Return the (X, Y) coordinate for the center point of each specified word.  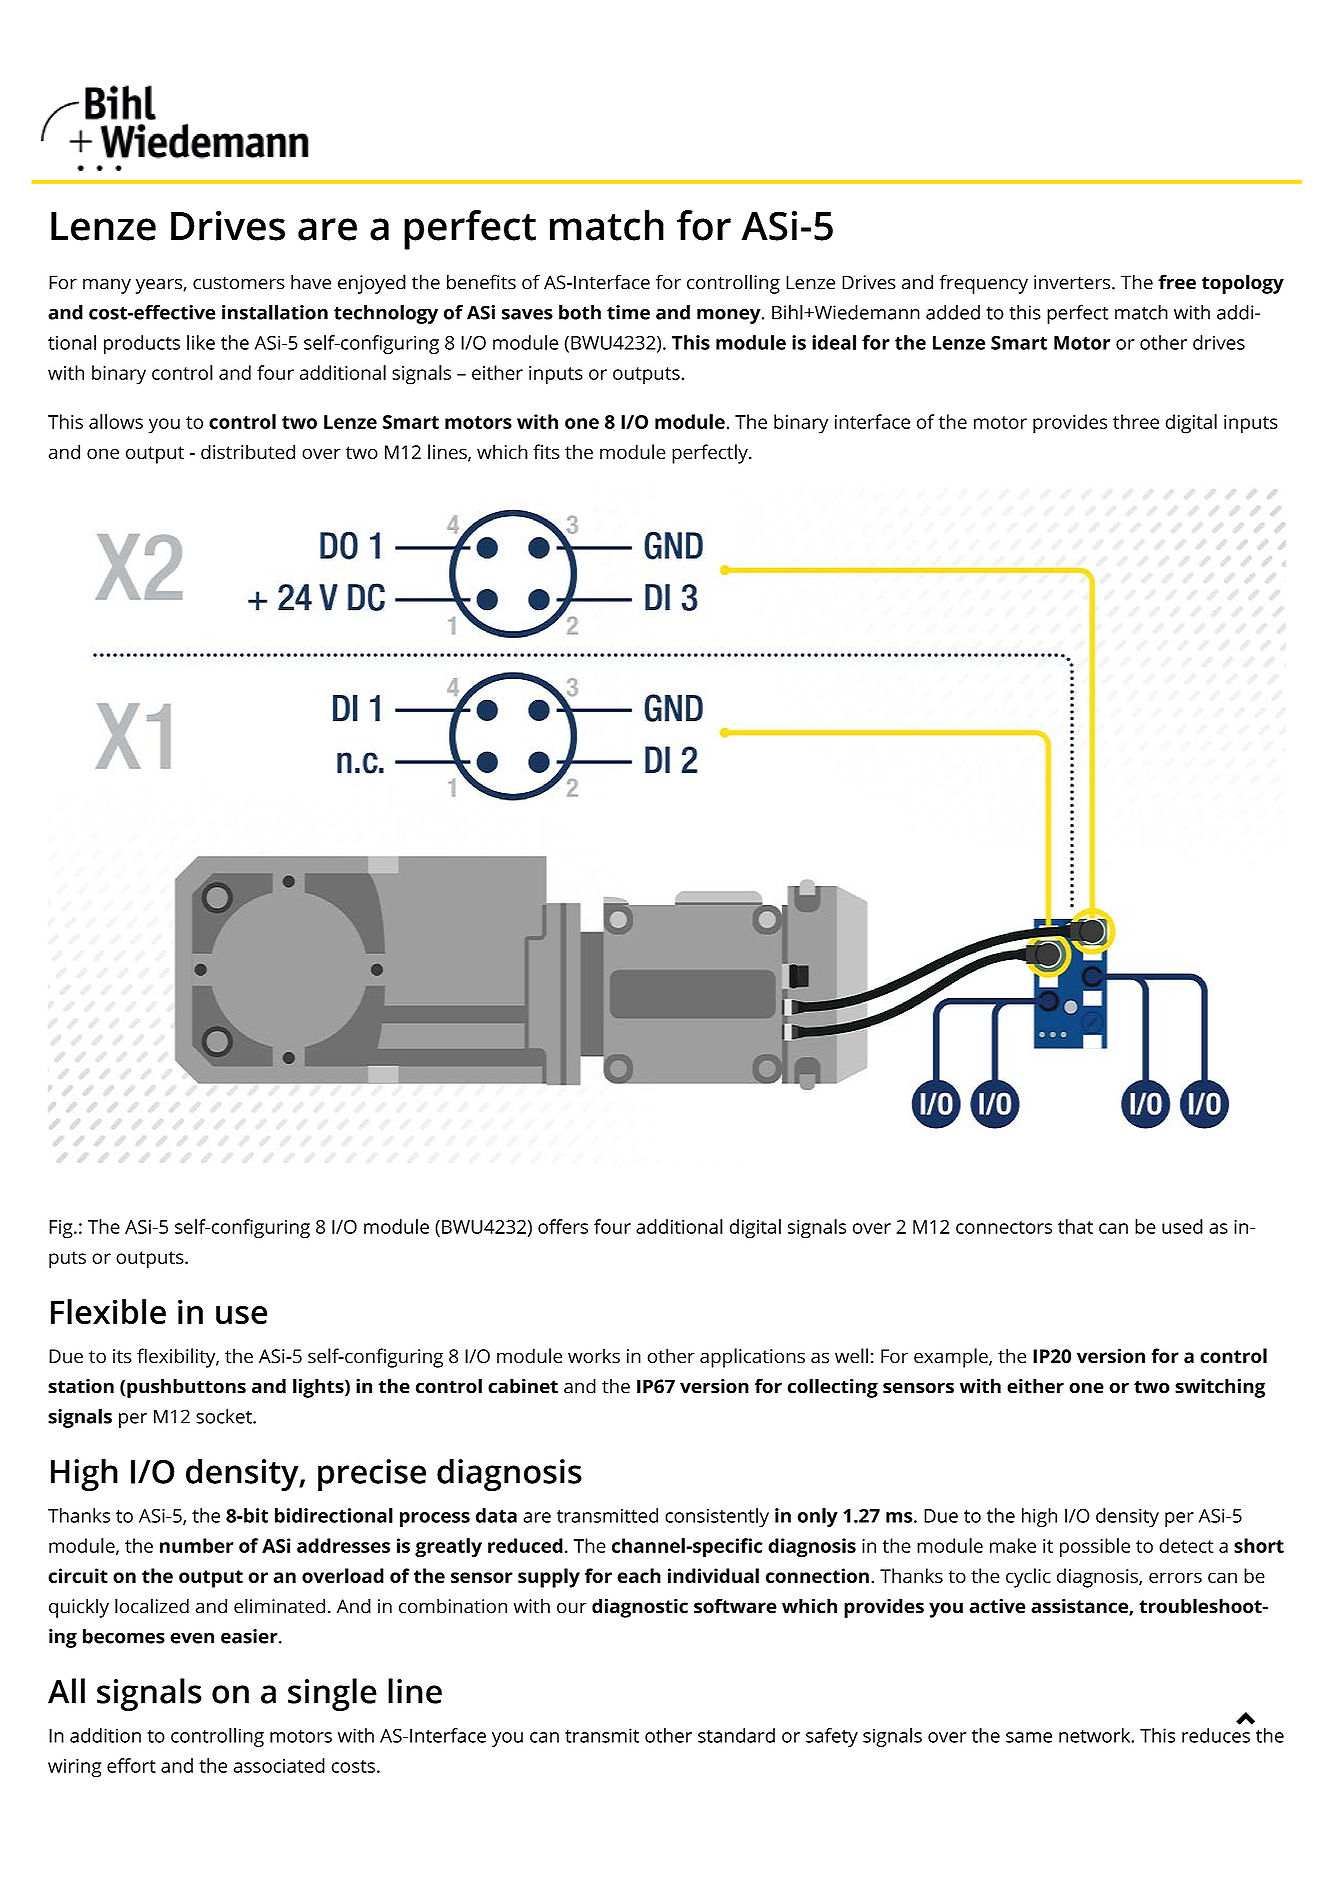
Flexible (108, 1311)
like (201, 342)
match (1141, 312)
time (628, 312)
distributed (248, 452)
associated (279, 1765)
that (1075, 1226)
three (1136, 421)
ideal (834, 342)
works (594, 1356)
